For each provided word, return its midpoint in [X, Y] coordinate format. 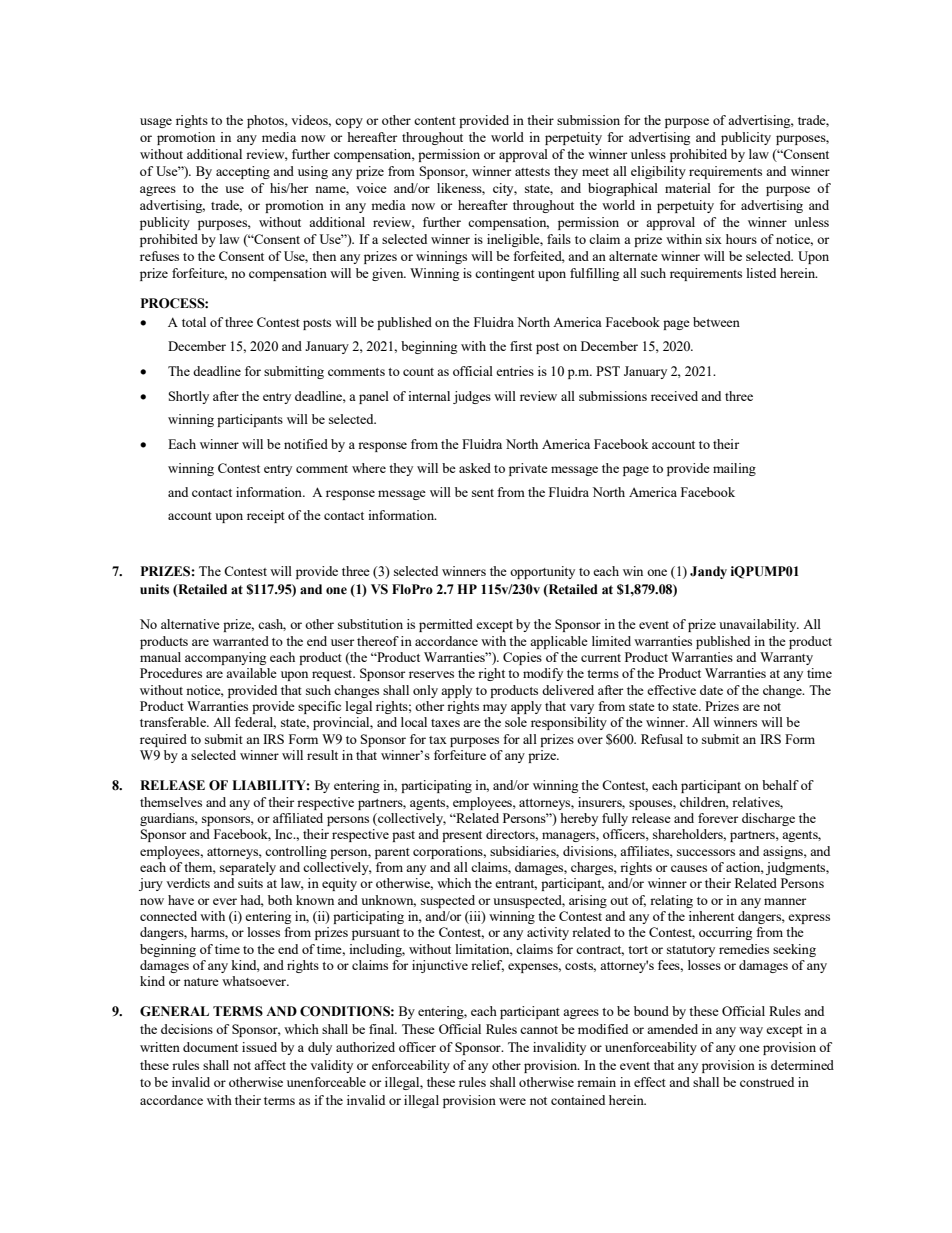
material [688, 188]
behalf [780, 785]
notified [306, 444]
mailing [734, 469]
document [210, 1047]
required [163, 740]
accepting [243, 172]
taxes [445, 723]
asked [475, 468]
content [435, 121]
